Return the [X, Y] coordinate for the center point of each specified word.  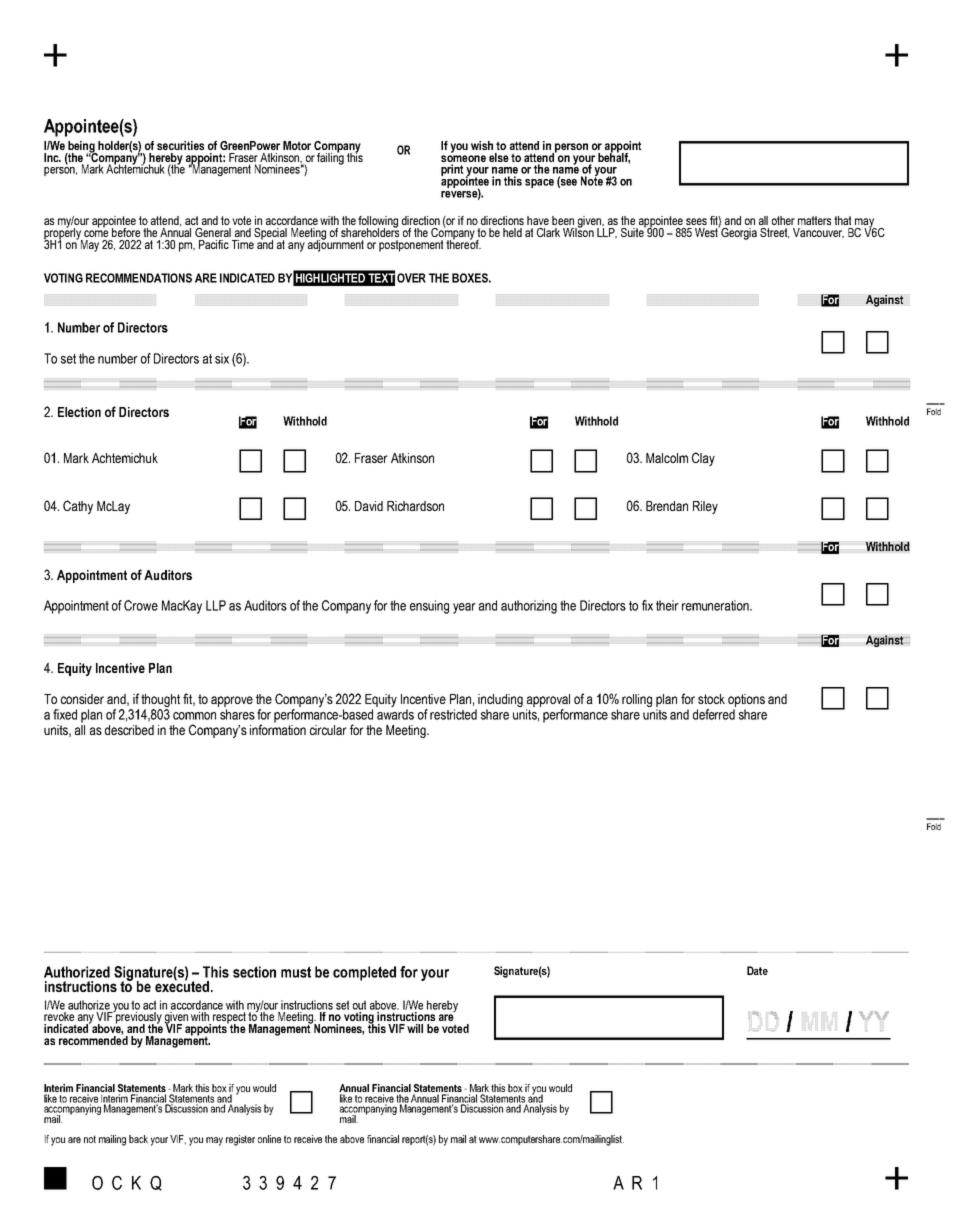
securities [180, 145]
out [359, 1005]
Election [79, 412]
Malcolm [667, 458]
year [464, 608]
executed [183, 985]
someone [463, 160]
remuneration [716, 605]
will [415, 1028]
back [138, 1139]
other [783, 220]
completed [364, 973]
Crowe [141, 605]
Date [757, 970]
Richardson [415, 506]
